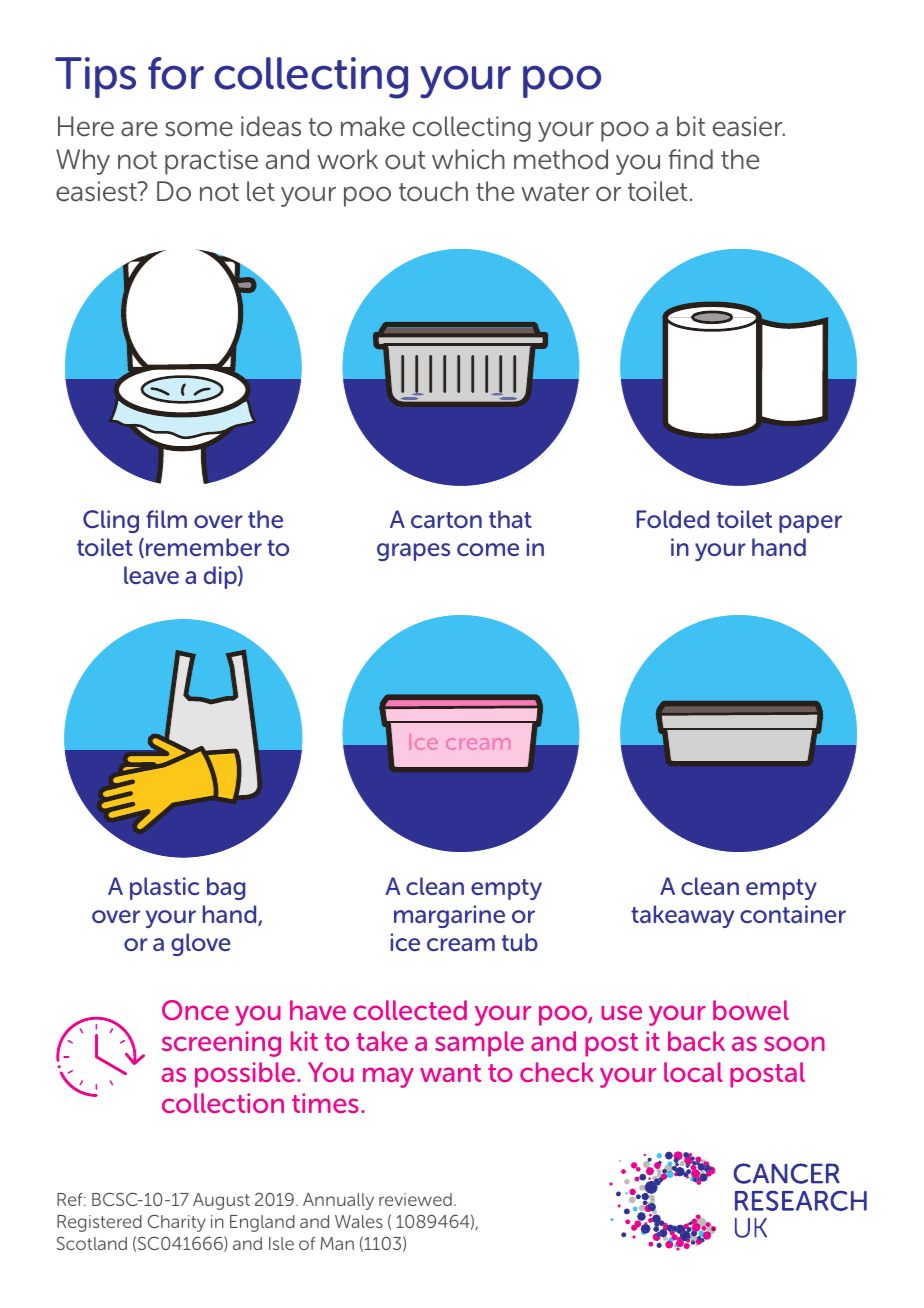  What do you see at coordinates (673, 519) in the screenshot?
I see `Folded` at bounding box center [673, 519].
